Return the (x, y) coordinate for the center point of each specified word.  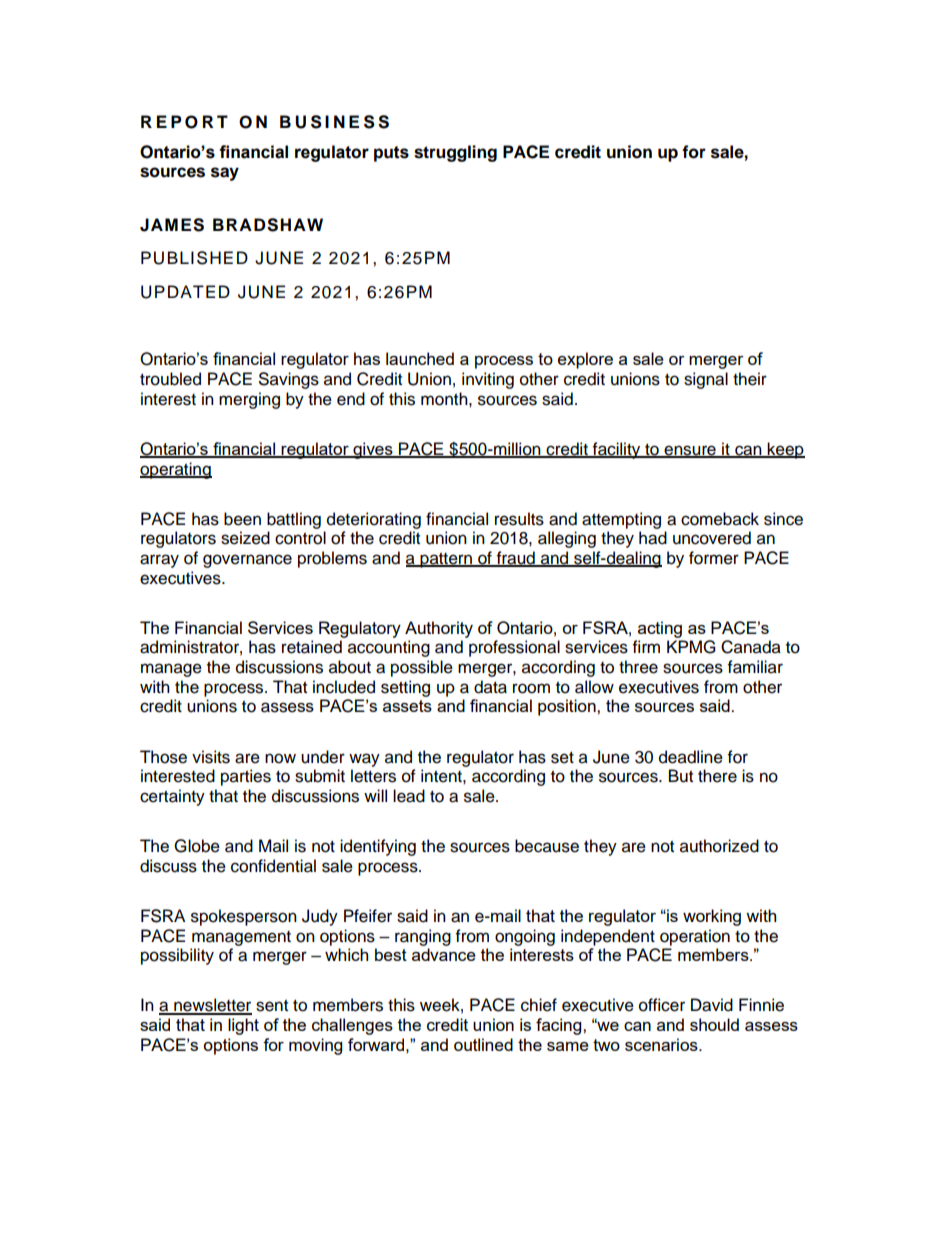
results (519, 519)
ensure (690, 451)
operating (176, 470)
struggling (455, 153)
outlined (483, 1044)
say (225, 174)
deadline (691, 757)
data (490, 687)
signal (706, 380)
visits (211, 757)
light (243, 1026)
